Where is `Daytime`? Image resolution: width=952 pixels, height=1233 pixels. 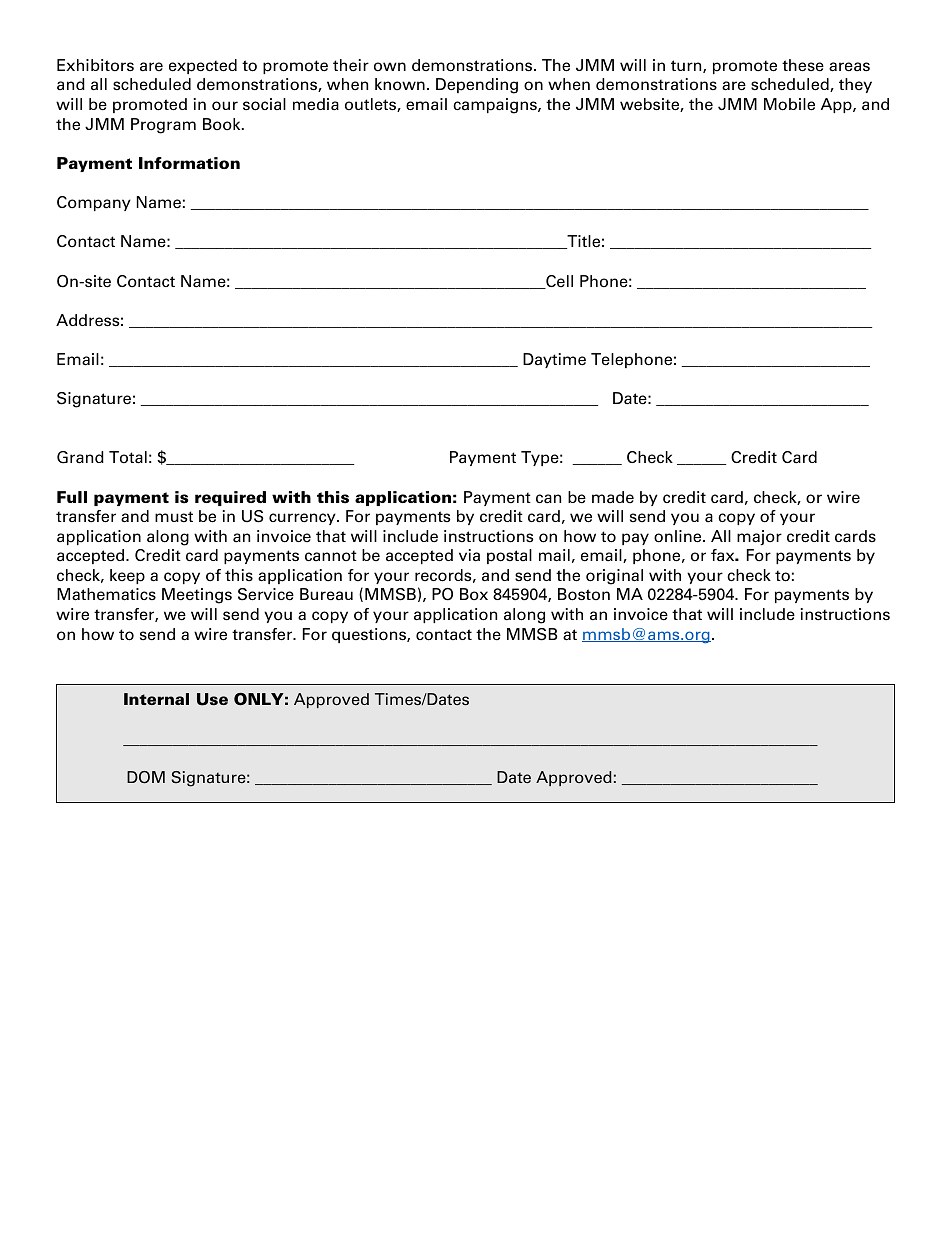
Daytime is located at coordinates (554, 360).
